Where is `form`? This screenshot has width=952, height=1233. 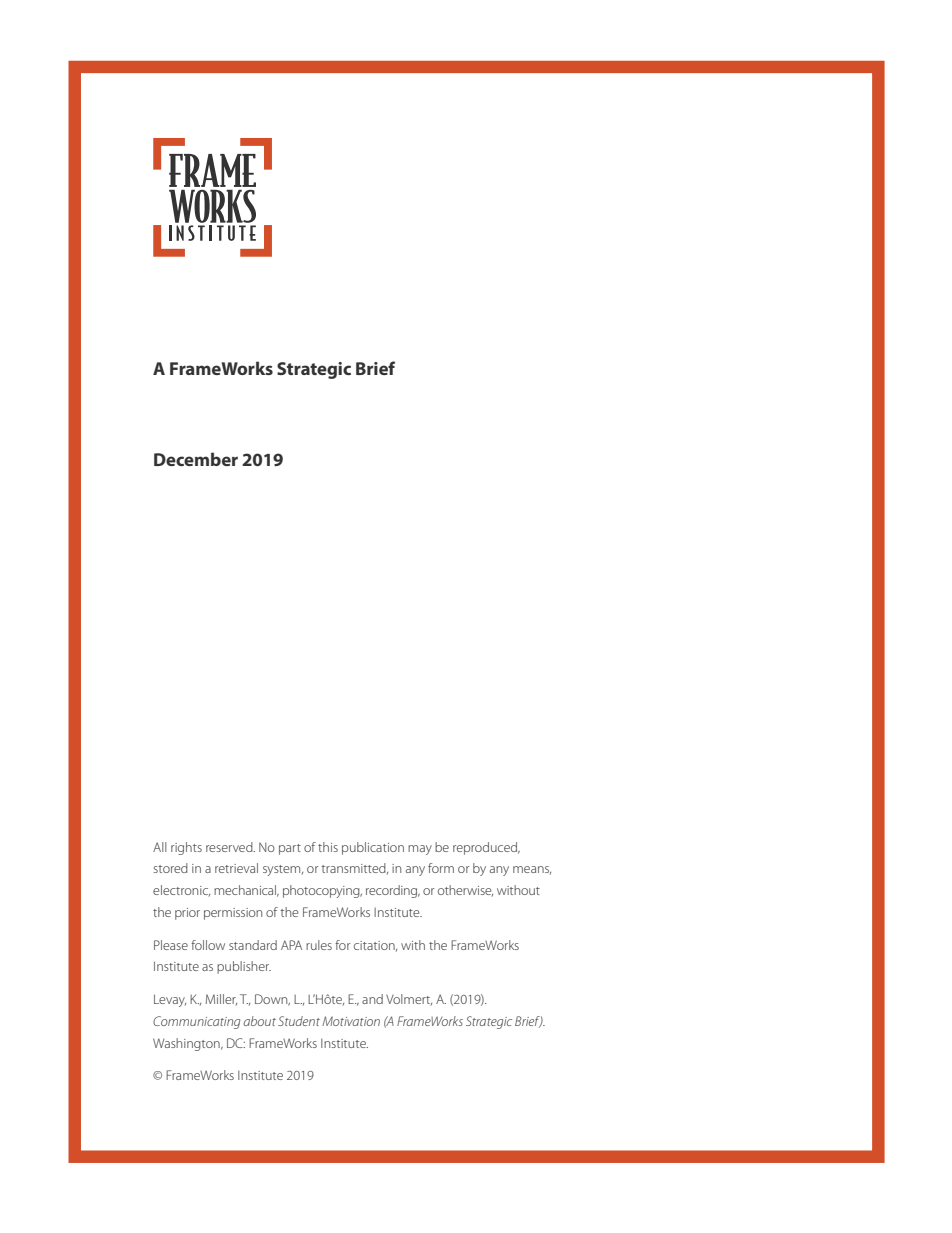 form is located at coordinates (441, 868).
